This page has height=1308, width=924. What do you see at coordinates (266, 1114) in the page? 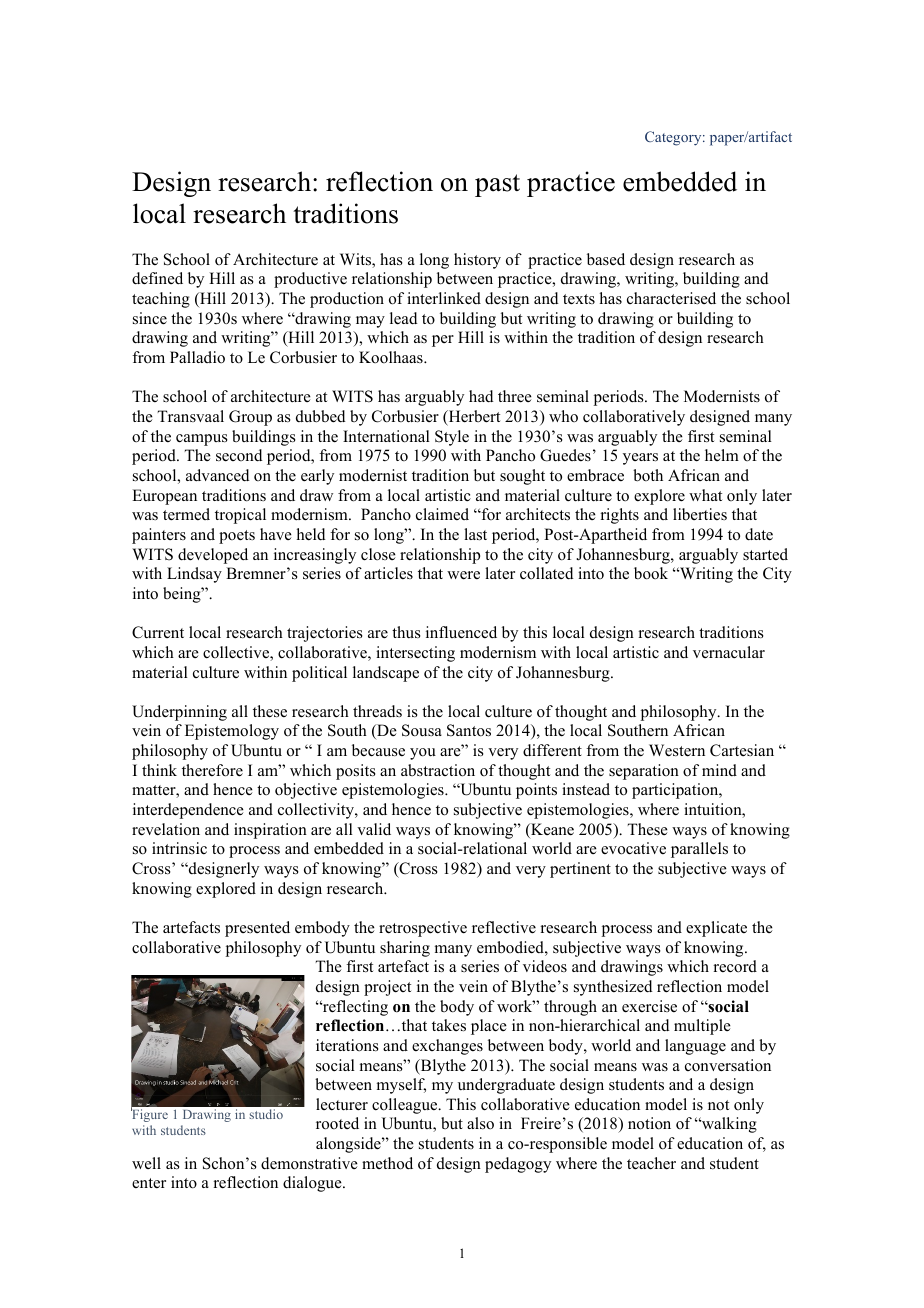
I see `studio` at bounding box center [266, 1114].
